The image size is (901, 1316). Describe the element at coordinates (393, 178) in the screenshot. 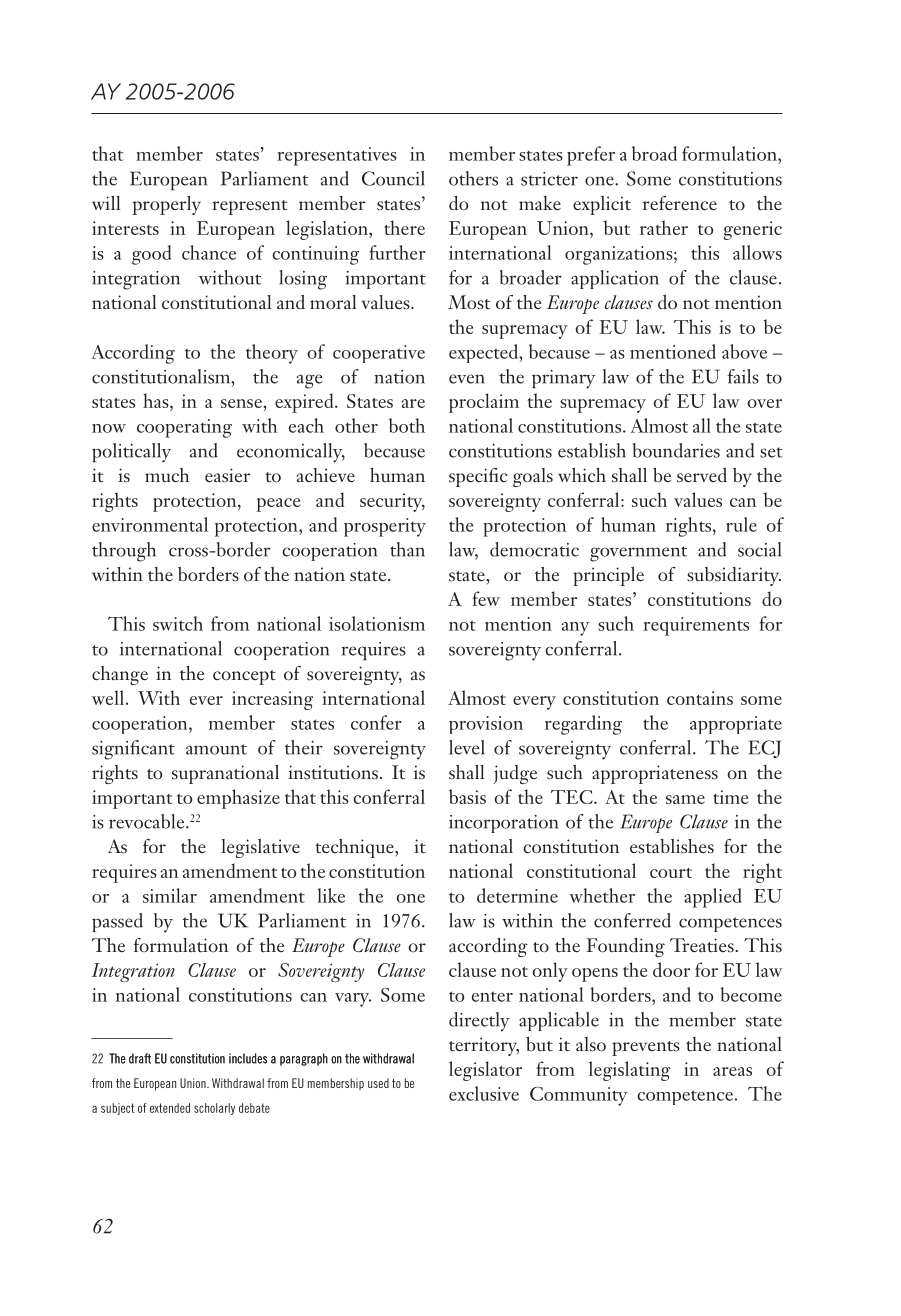

I see `Council` at that location.
